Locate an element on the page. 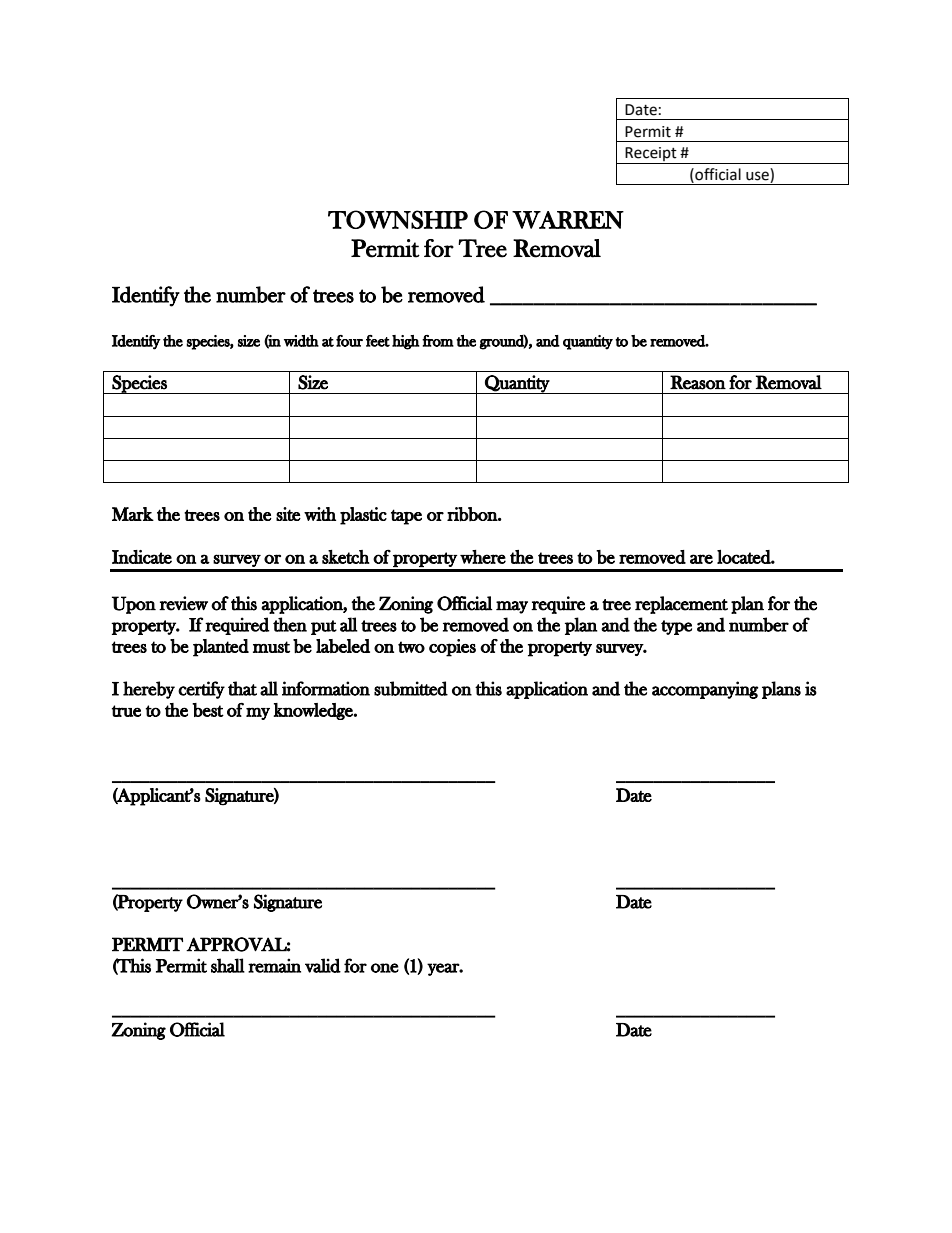 The height and width of the document is (1233, 952). valid is located at coordinates (323, 965).
